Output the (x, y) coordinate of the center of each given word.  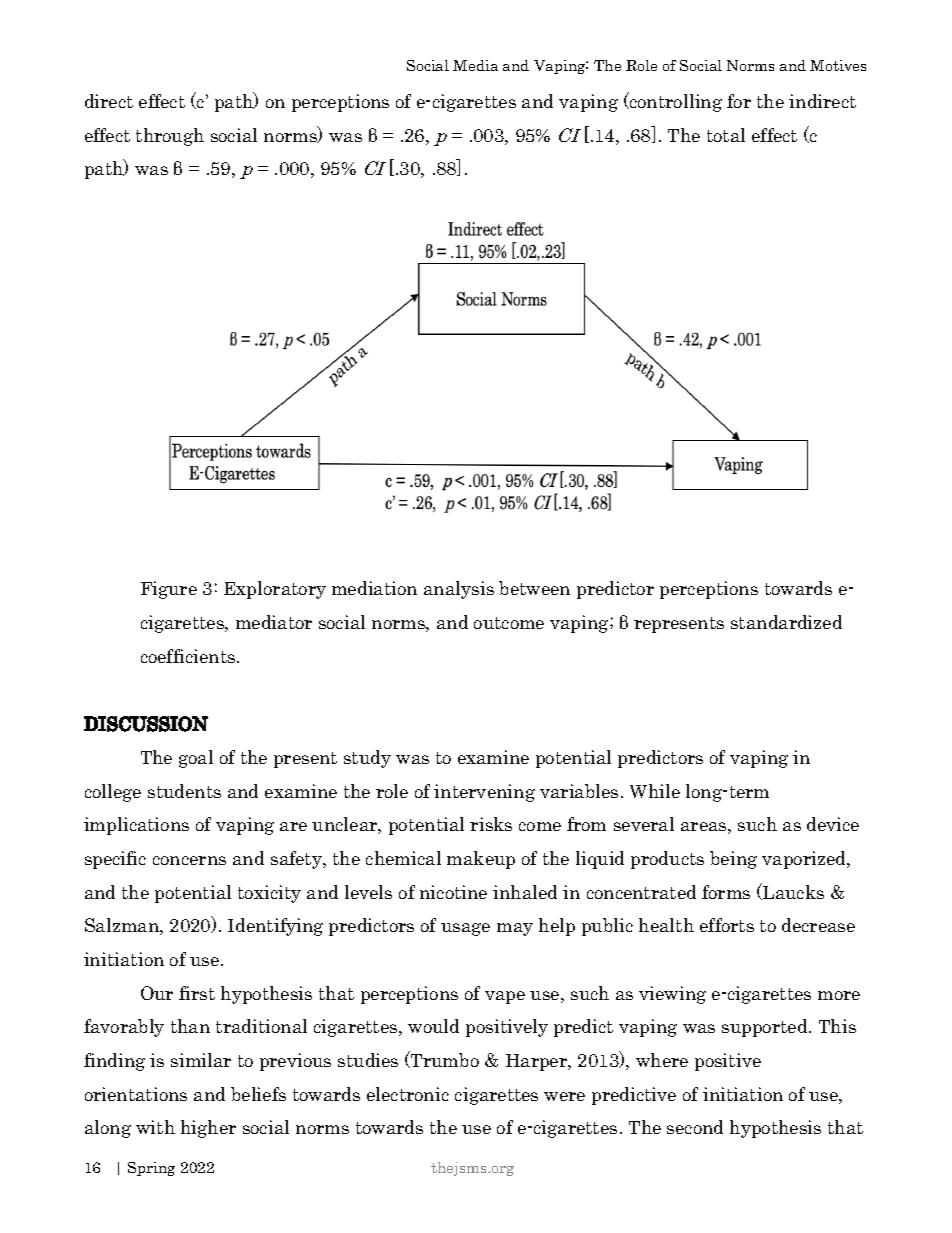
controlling (675, 102)
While (655, 791)
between (534, 588)
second (695, 1127)
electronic (408, 1094)
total (726, 135)
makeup (481, 860)
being (733, 860)
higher (208, 1129)
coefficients (189, 656)
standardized (786, 622)
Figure (169, 590)
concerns (189, 860)
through (170, 137)
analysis (459, 590)
